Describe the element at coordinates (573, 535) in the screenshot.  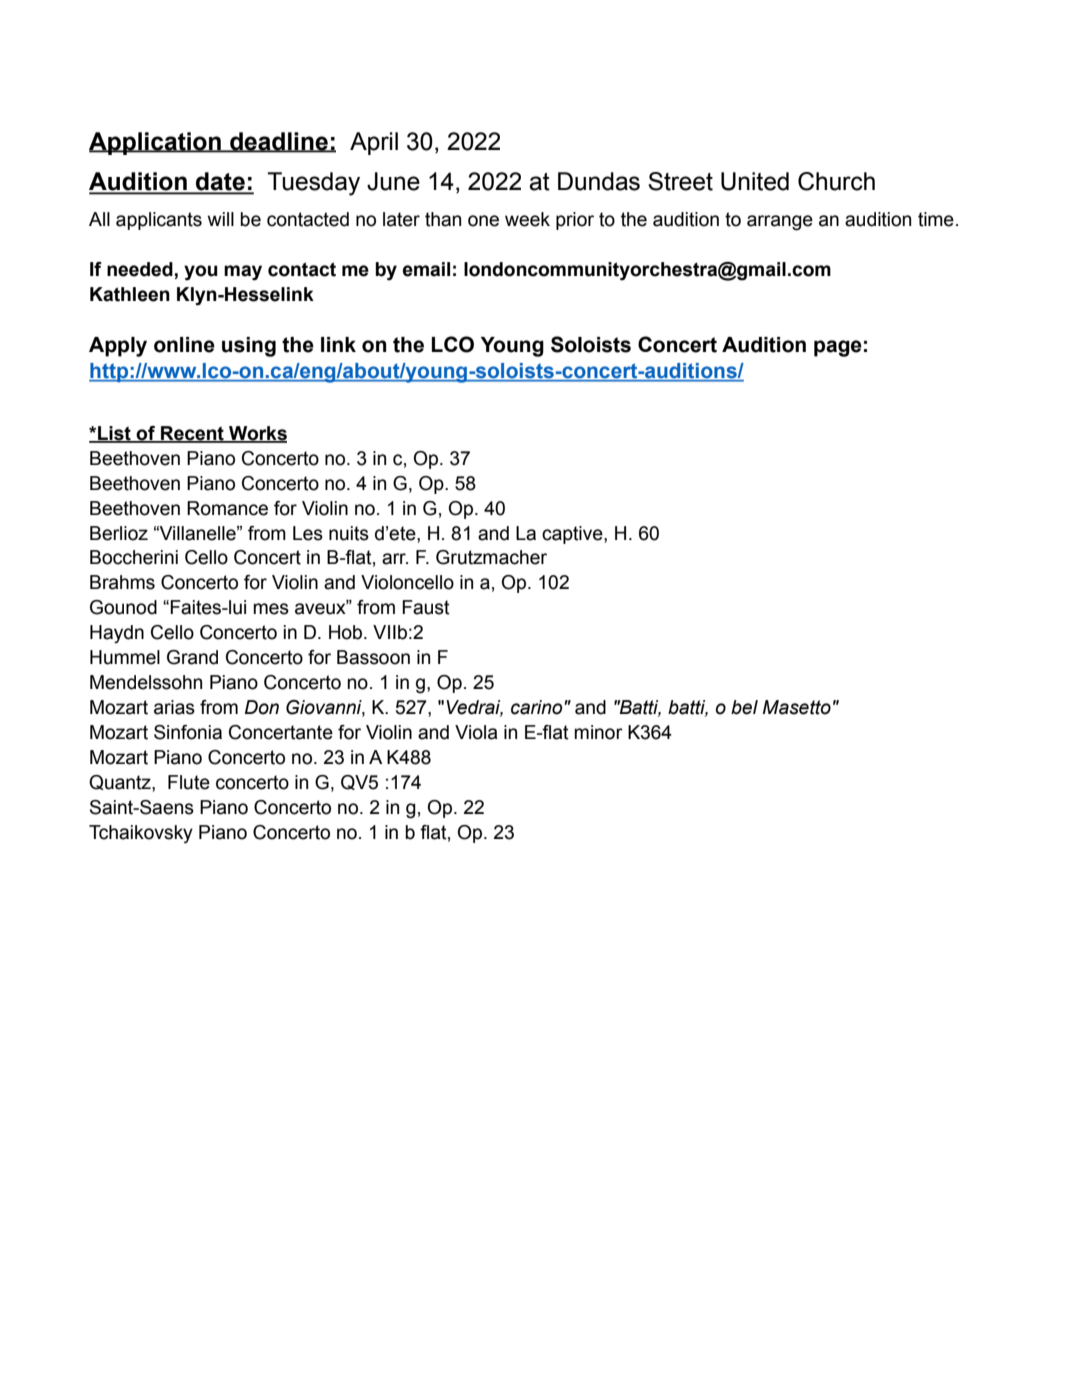
I see `captive` at that location.
